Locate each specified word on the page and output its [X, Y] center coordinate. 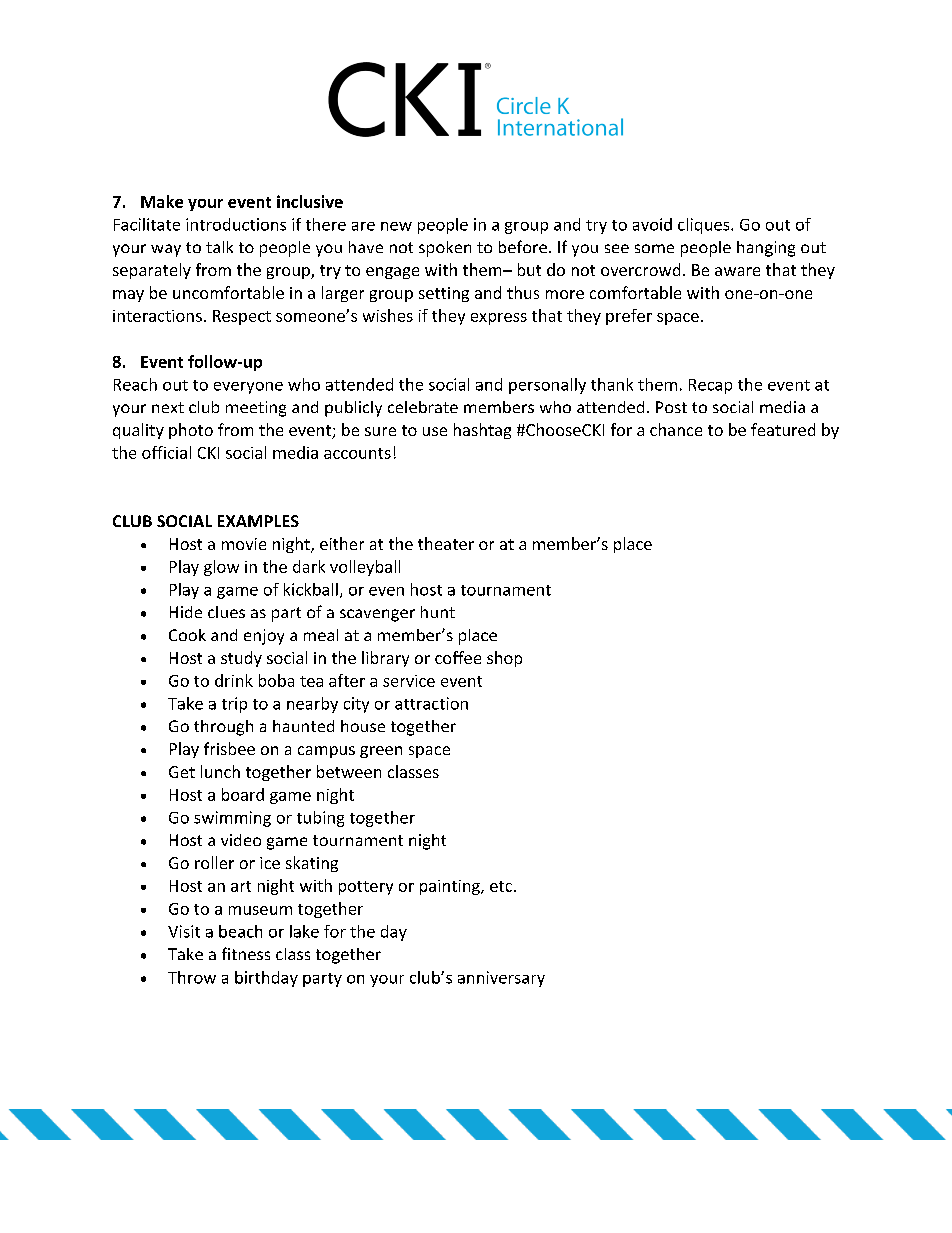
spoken [445, 249]
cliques [705, 226]
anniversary [501, 979]
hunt [438, 612]
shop [504, 659]
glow [221, 568]
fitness [246, 953]
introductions [236, 224]
